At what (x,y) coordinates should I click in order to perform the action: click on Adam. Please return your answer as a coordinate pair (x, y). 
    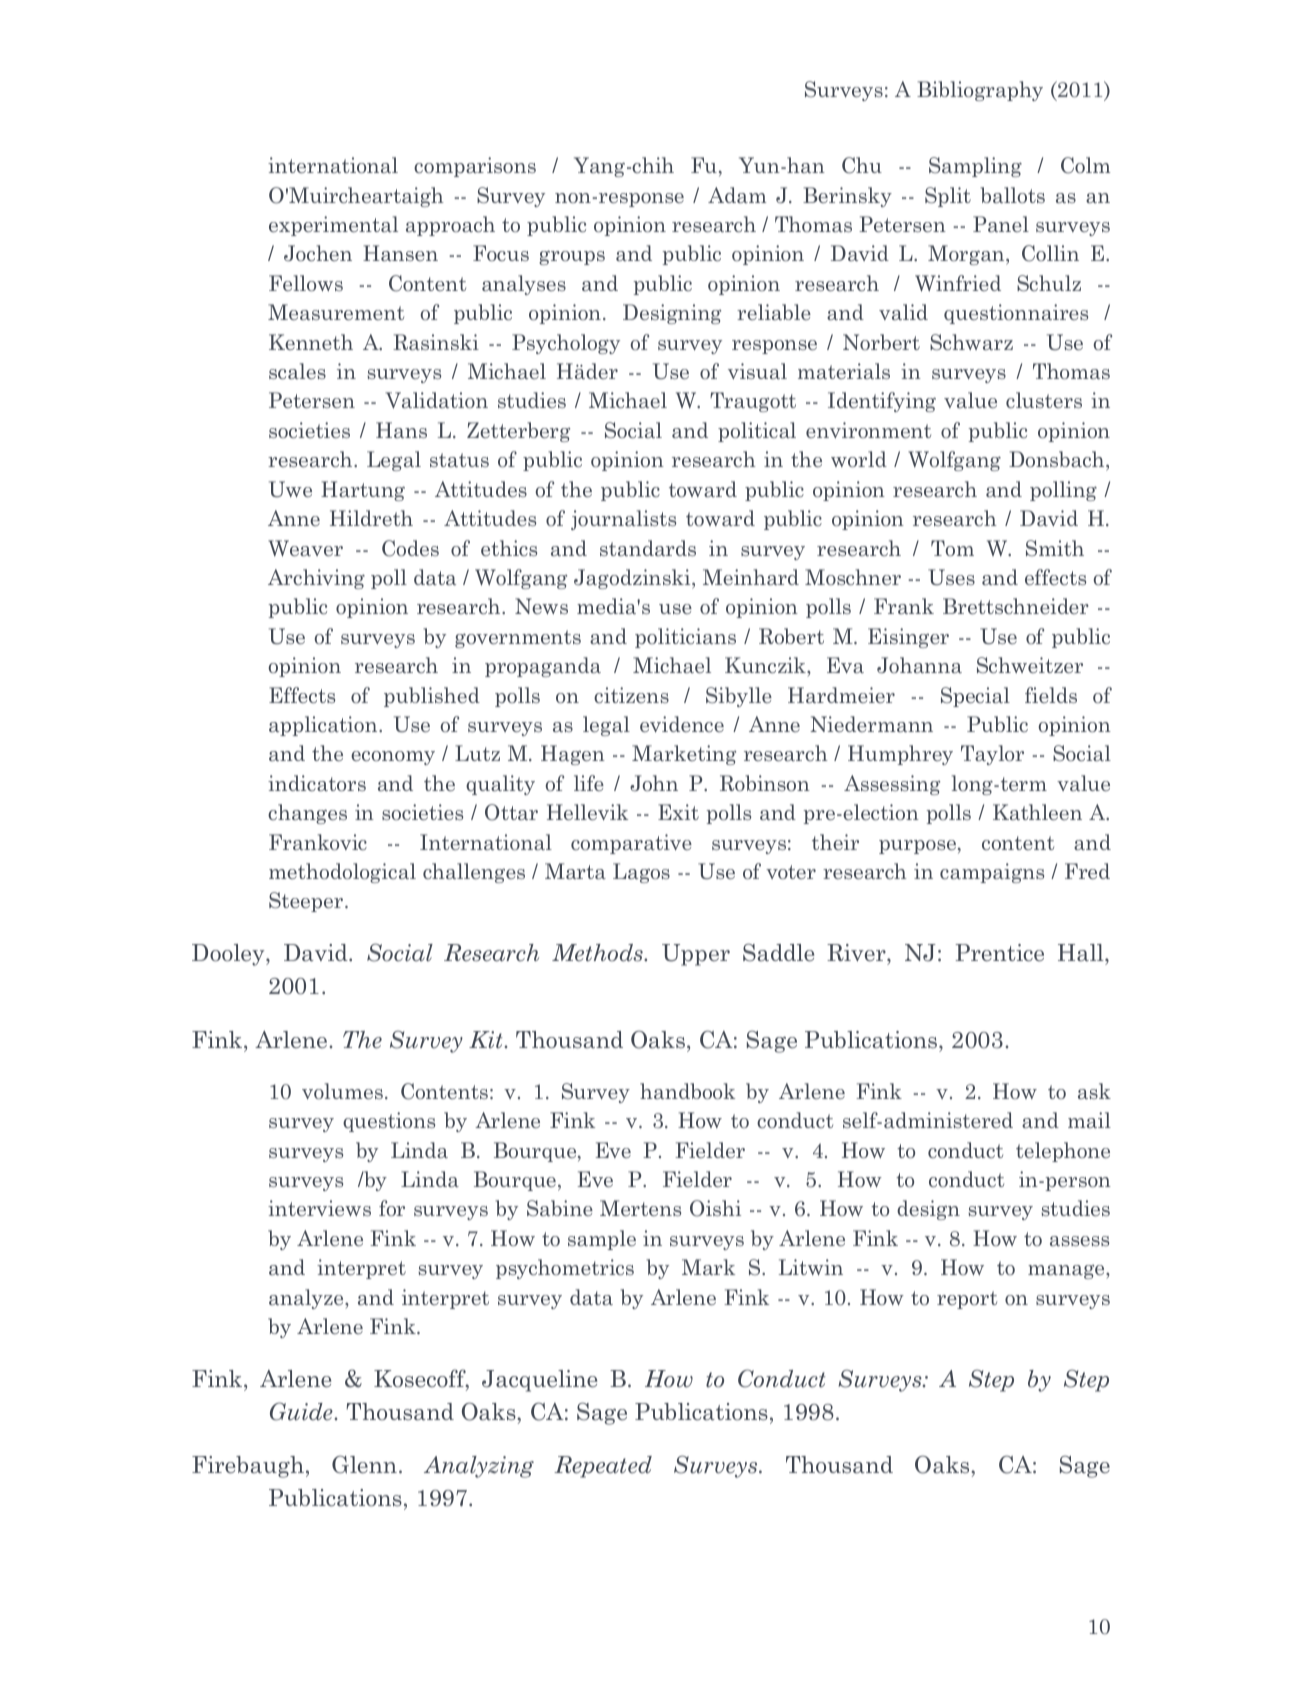
    Looking at the image, I should click on (737, 195).
